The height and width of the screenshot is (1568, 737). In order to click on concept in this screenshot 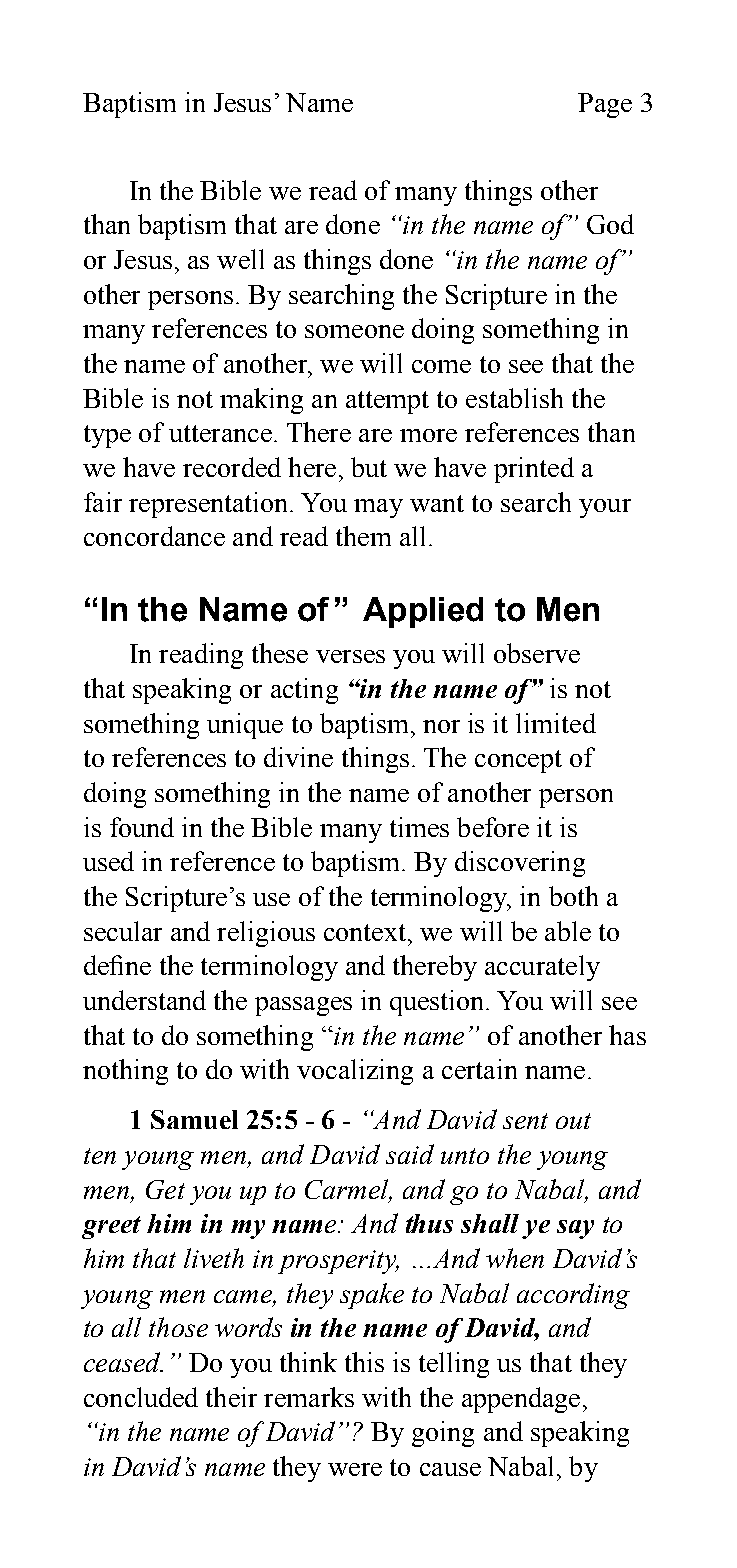, I will do `click(518, 761)`.
